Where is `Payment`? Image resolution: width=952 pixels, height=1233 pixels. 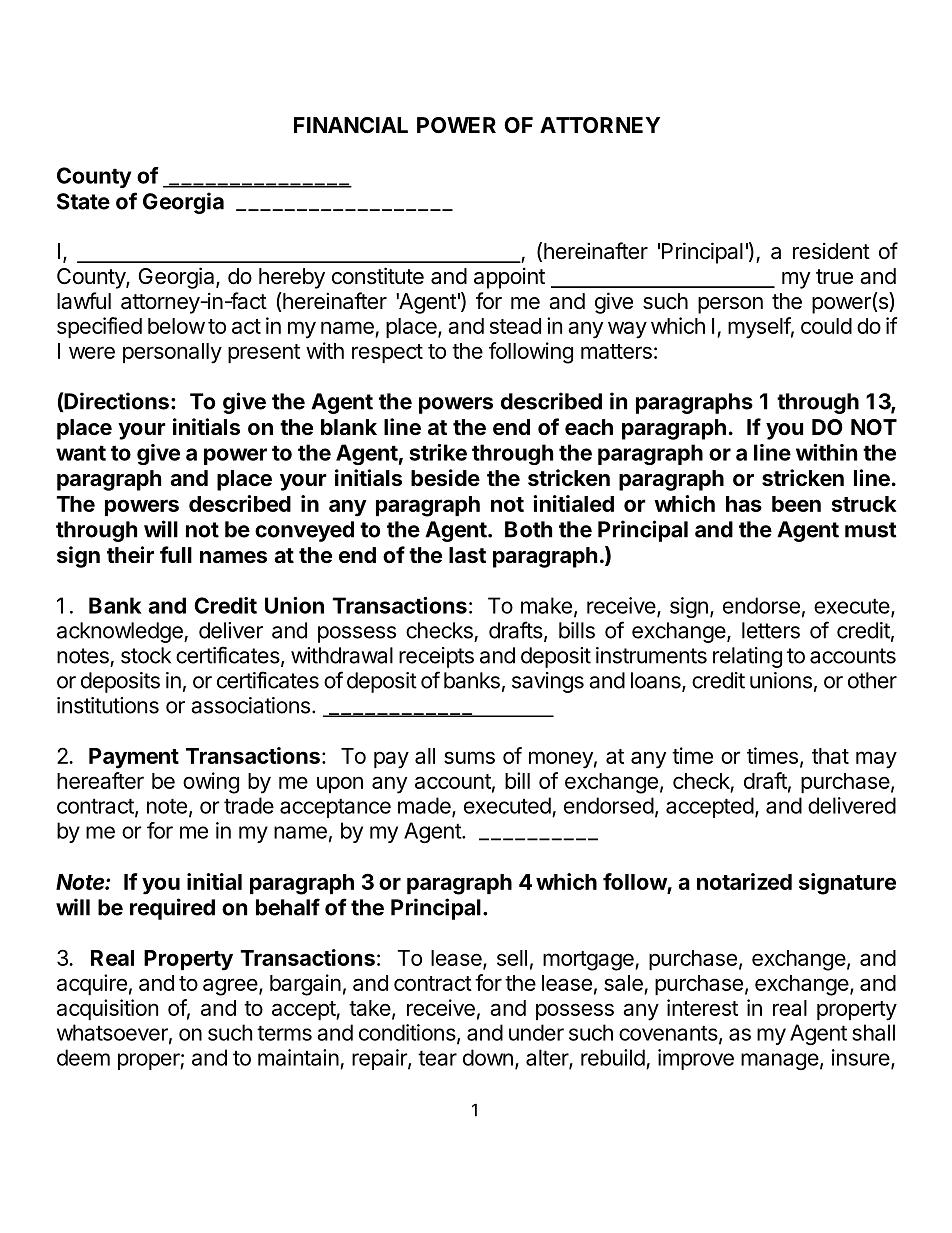 Payment is located at coordinates (134, 758).
